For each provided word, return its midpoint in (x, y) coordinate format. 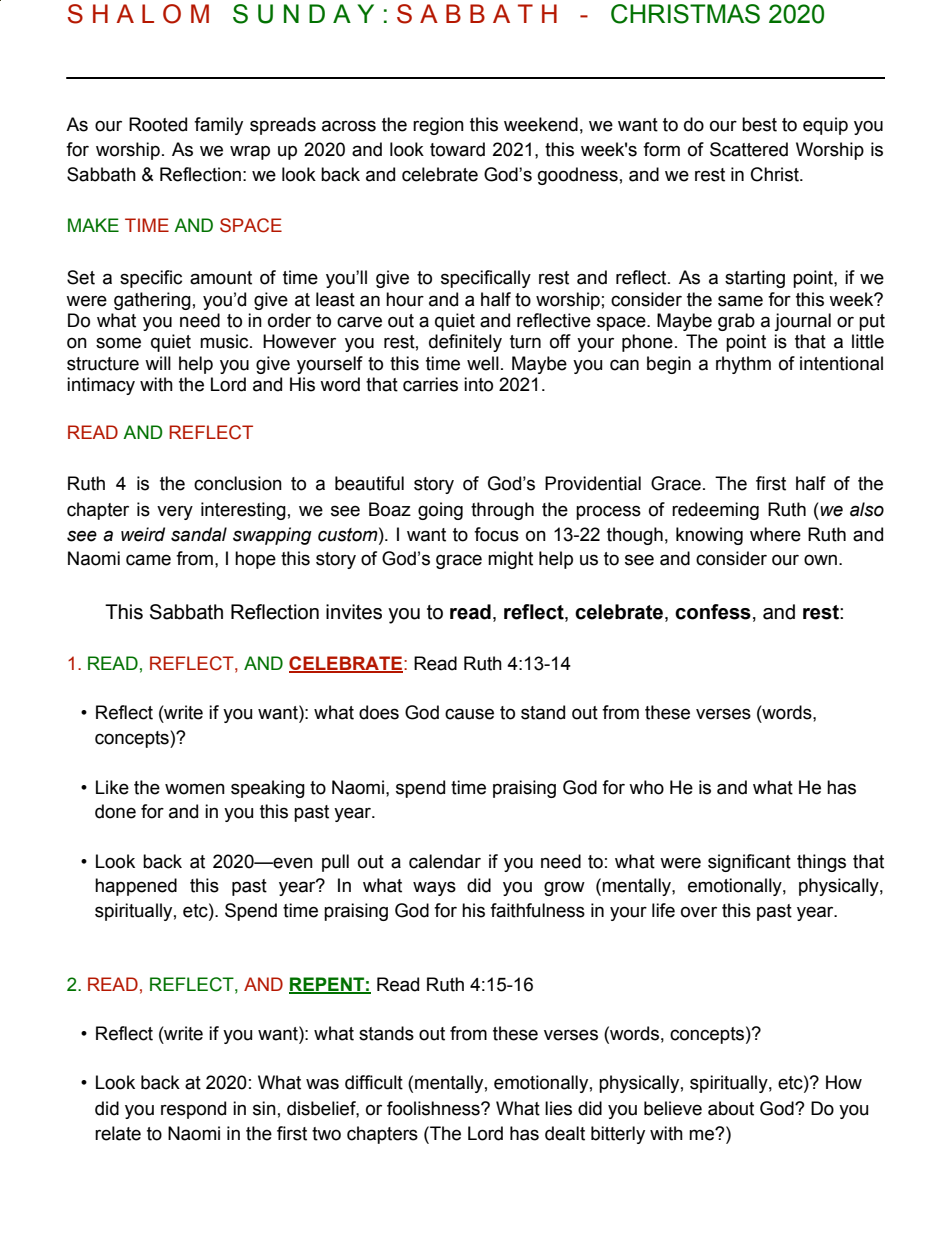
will (158, 363)
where (775, 534)
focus (496, 534)
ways (434, 888)
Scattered (749, 149)
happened (136, 887)
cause (469, 714)
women (195, 789)
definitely (465, 343)
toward (457, 149)
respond (193, 1110)
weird (143, 534)
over (699, 912)
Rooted (158, 124)
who (646, 787)
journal (802, 322)
